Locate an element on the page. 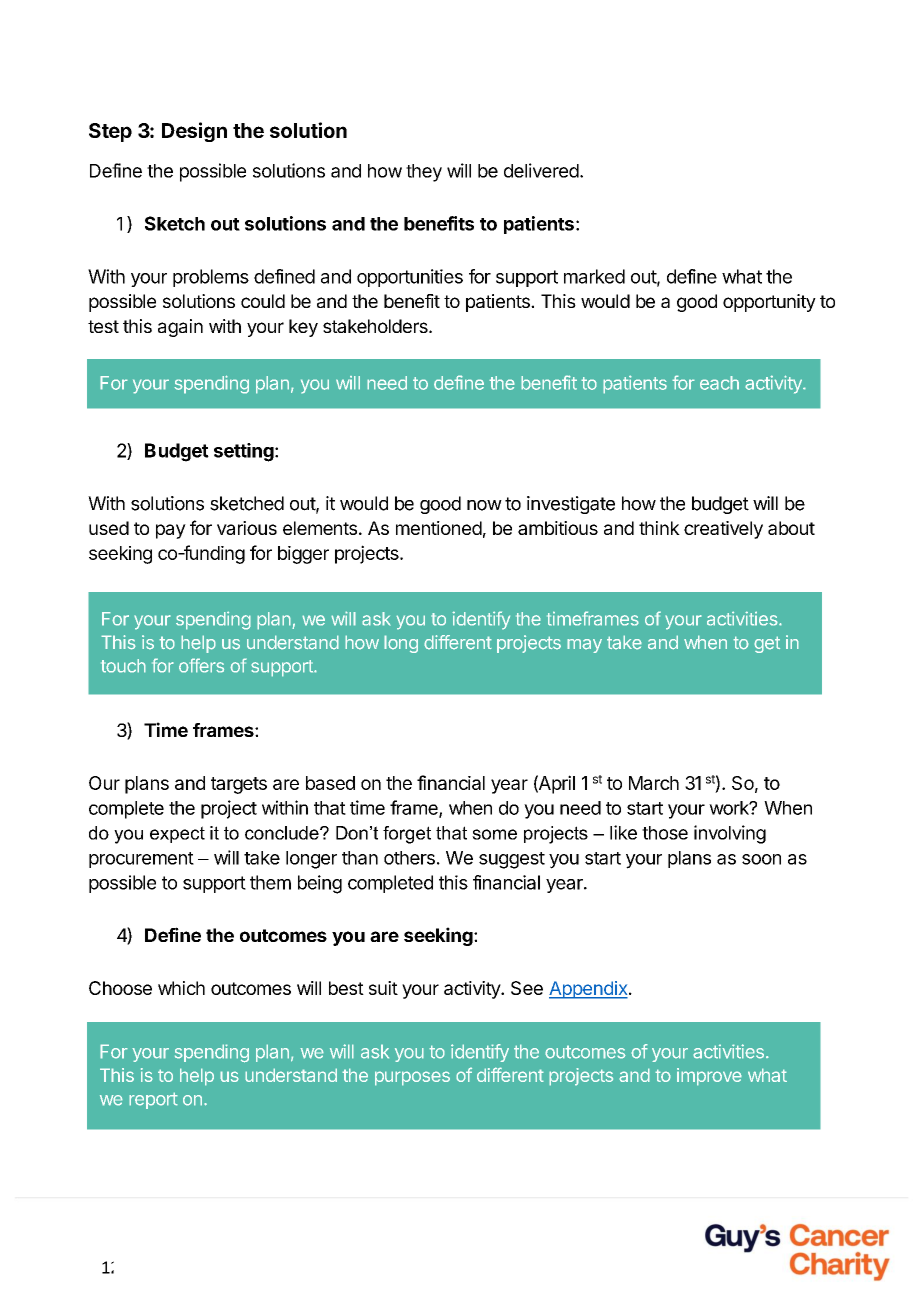 The height and width of the image is (1308, 924). Design is located at coordinates (194, 132).
